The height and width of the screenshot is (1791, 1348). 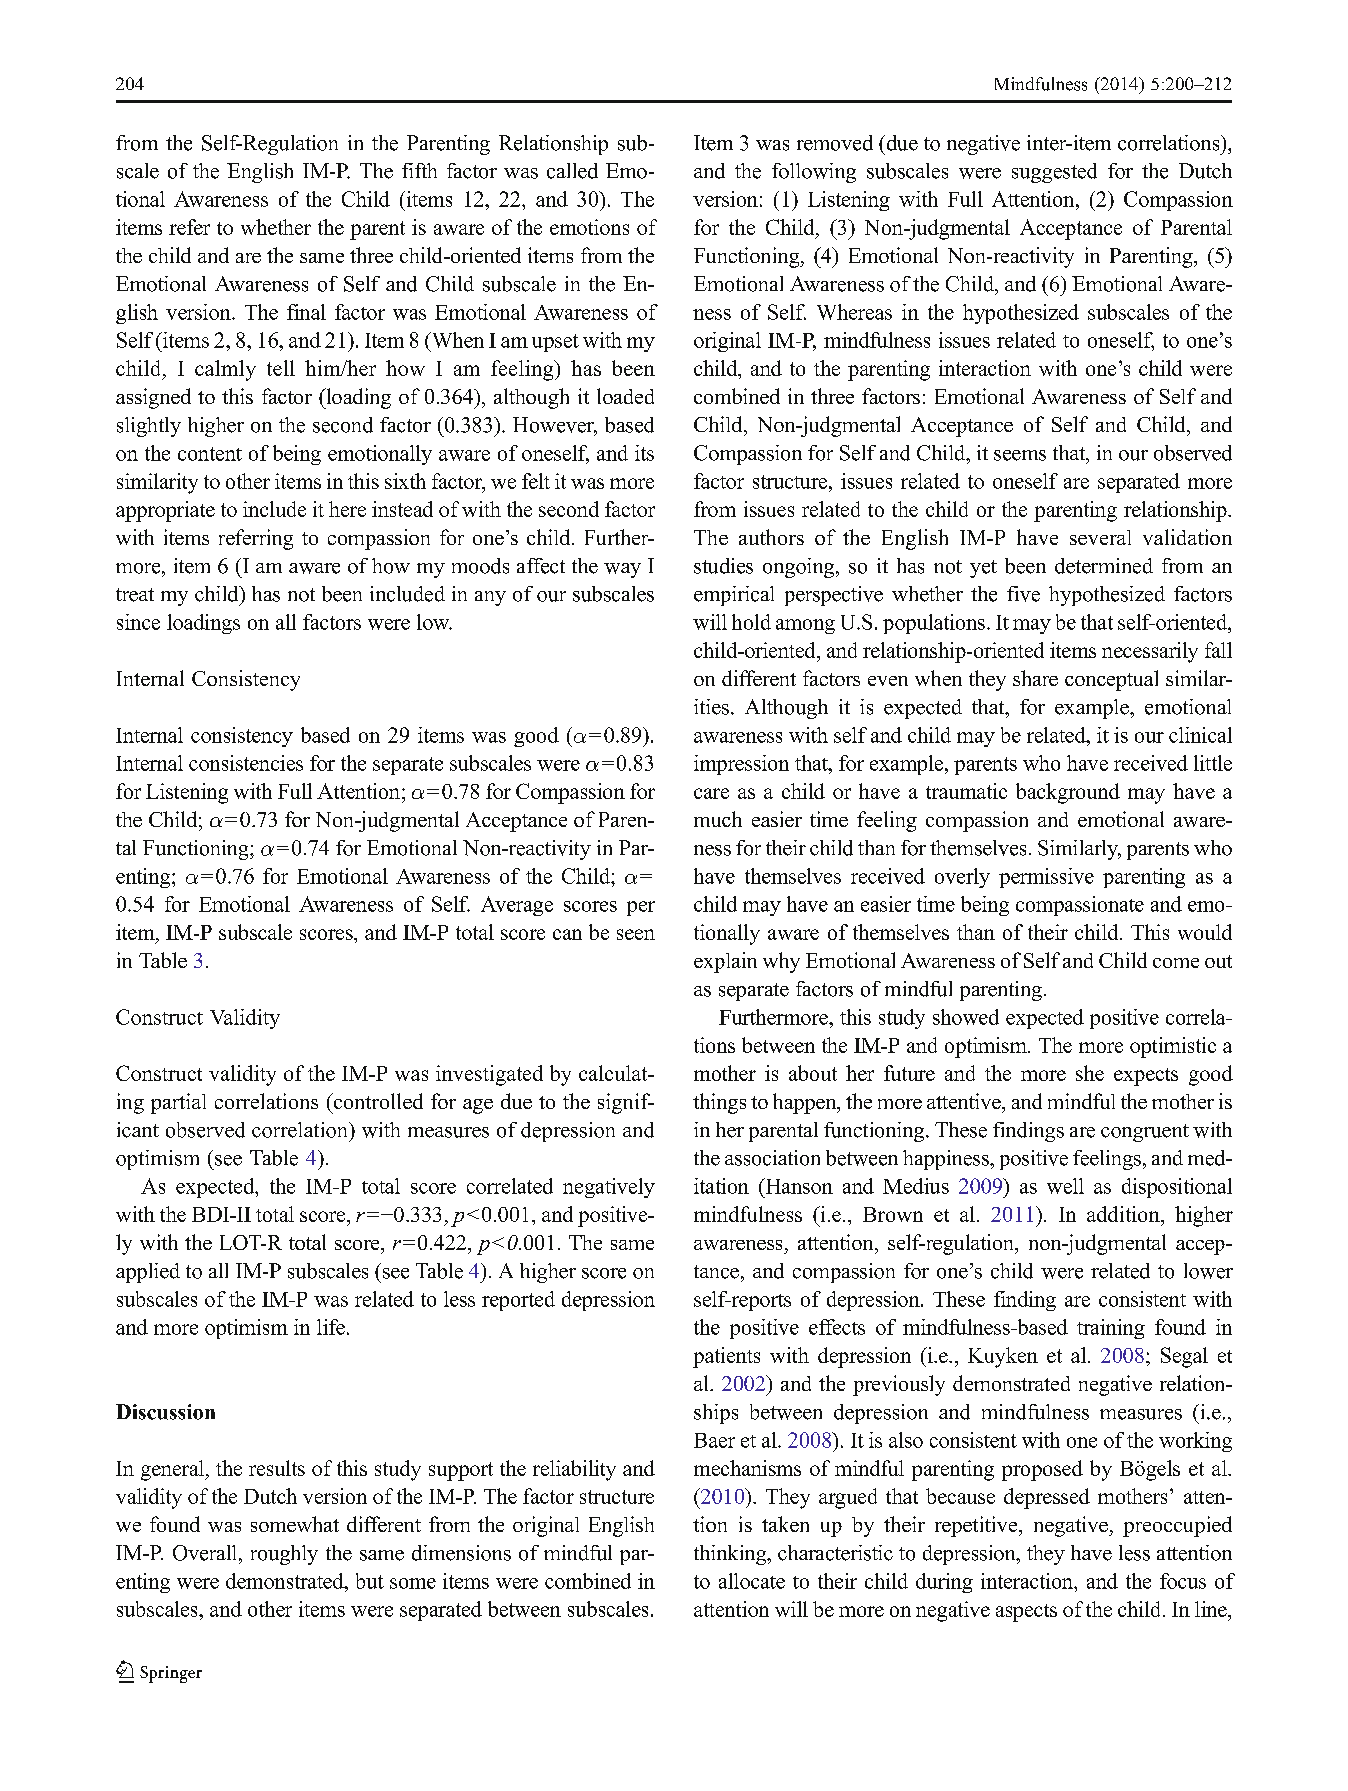 I want to click on aspects, so click(x=1026, y=1613).
